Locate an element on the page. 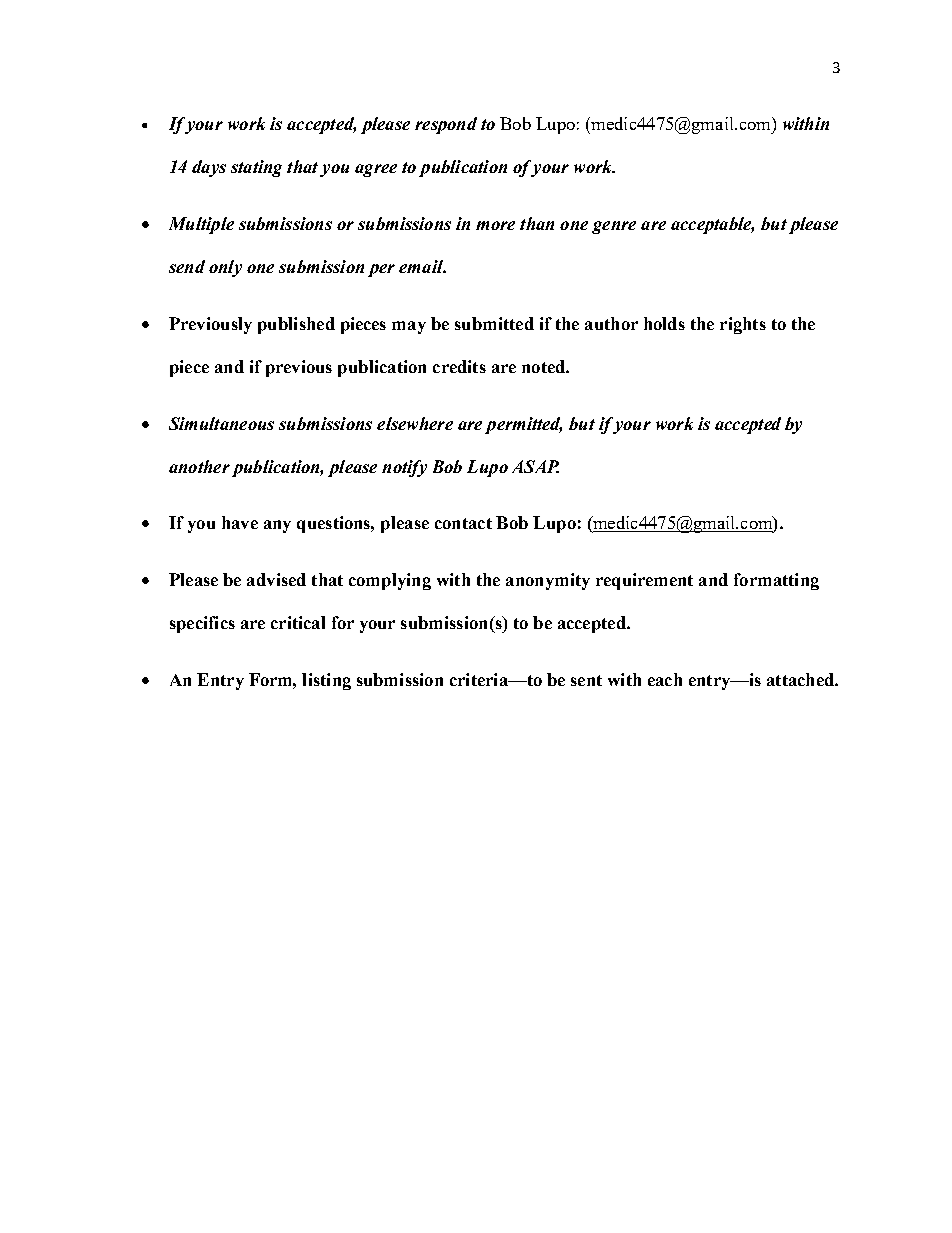 The image size is (952, 1233). respond is located at coordinates (446, 125).
